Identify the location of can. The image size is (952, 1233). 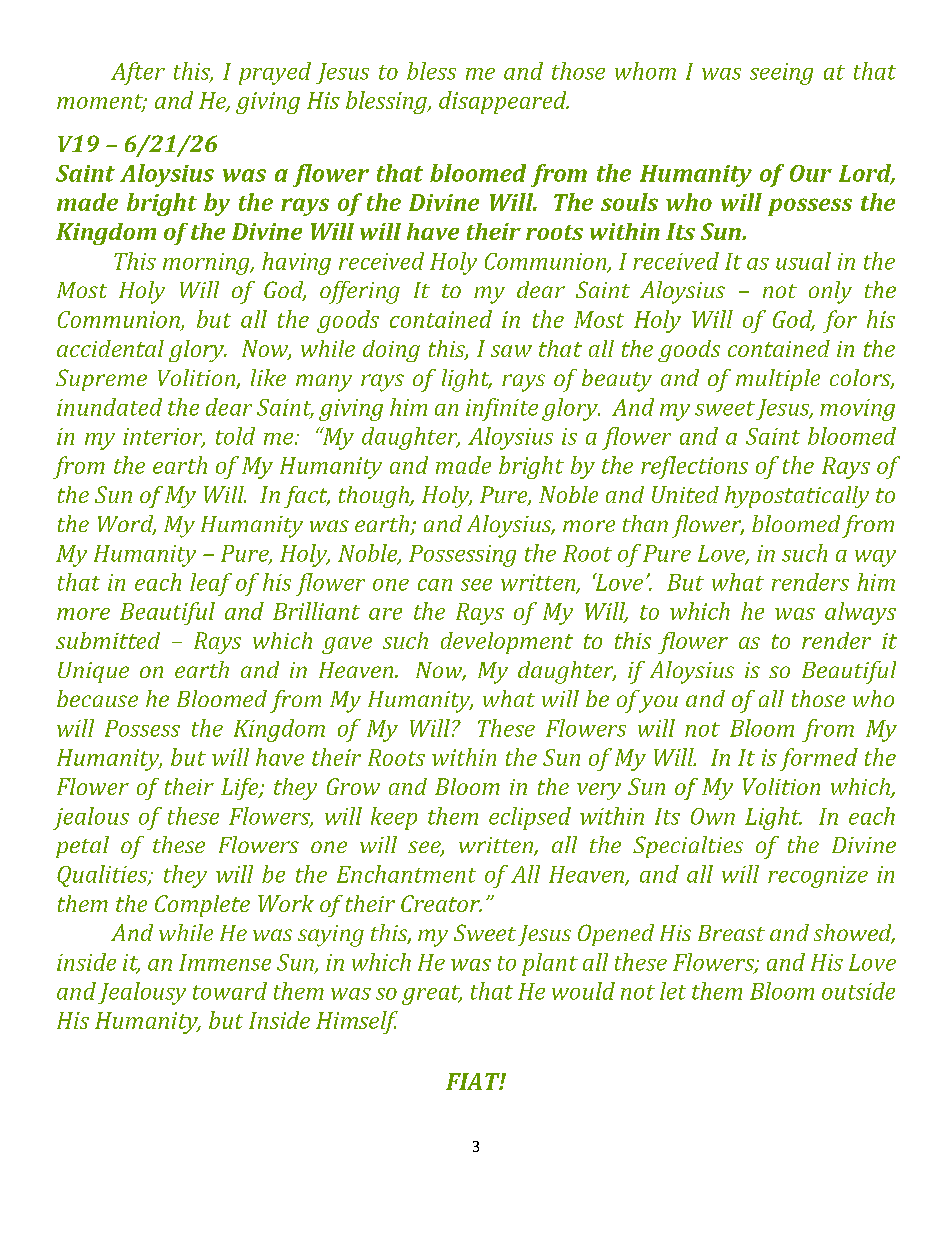
(435, 585).
